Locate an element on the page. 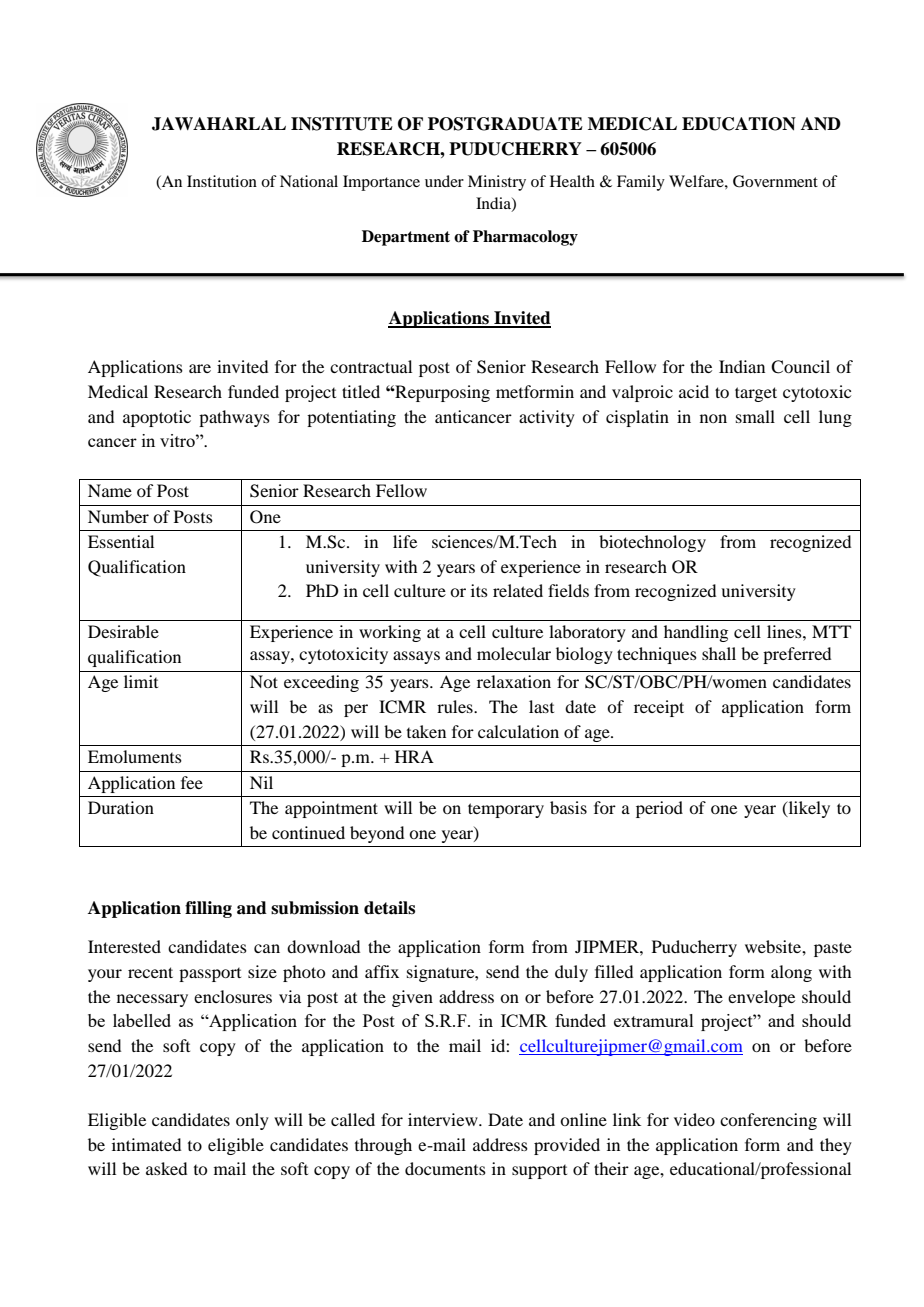  limit is located at coordinates (141, 681).
